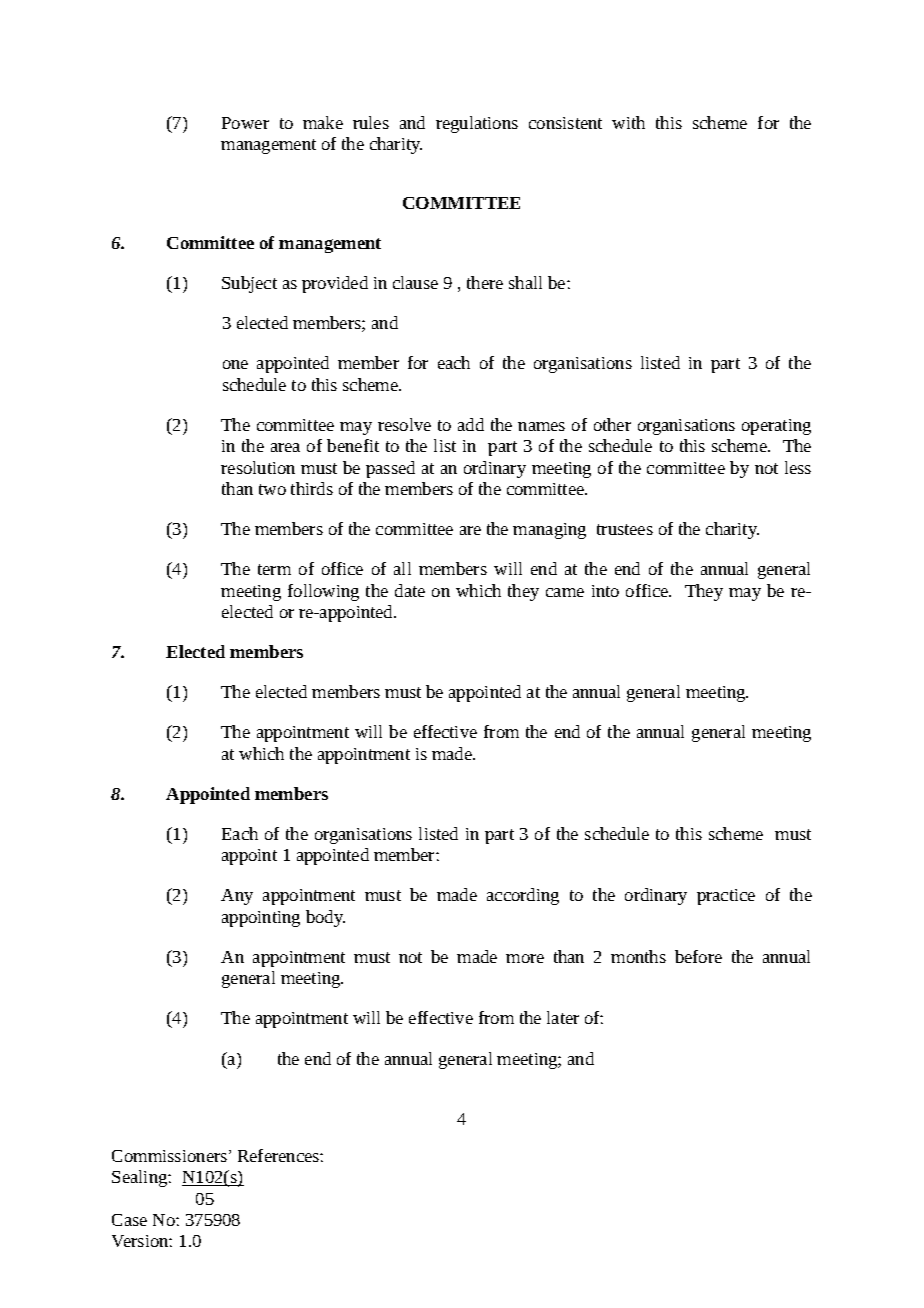 The height and width of the screenshot is (1308, 924). I want to click on resolution, so click(258, 467).
